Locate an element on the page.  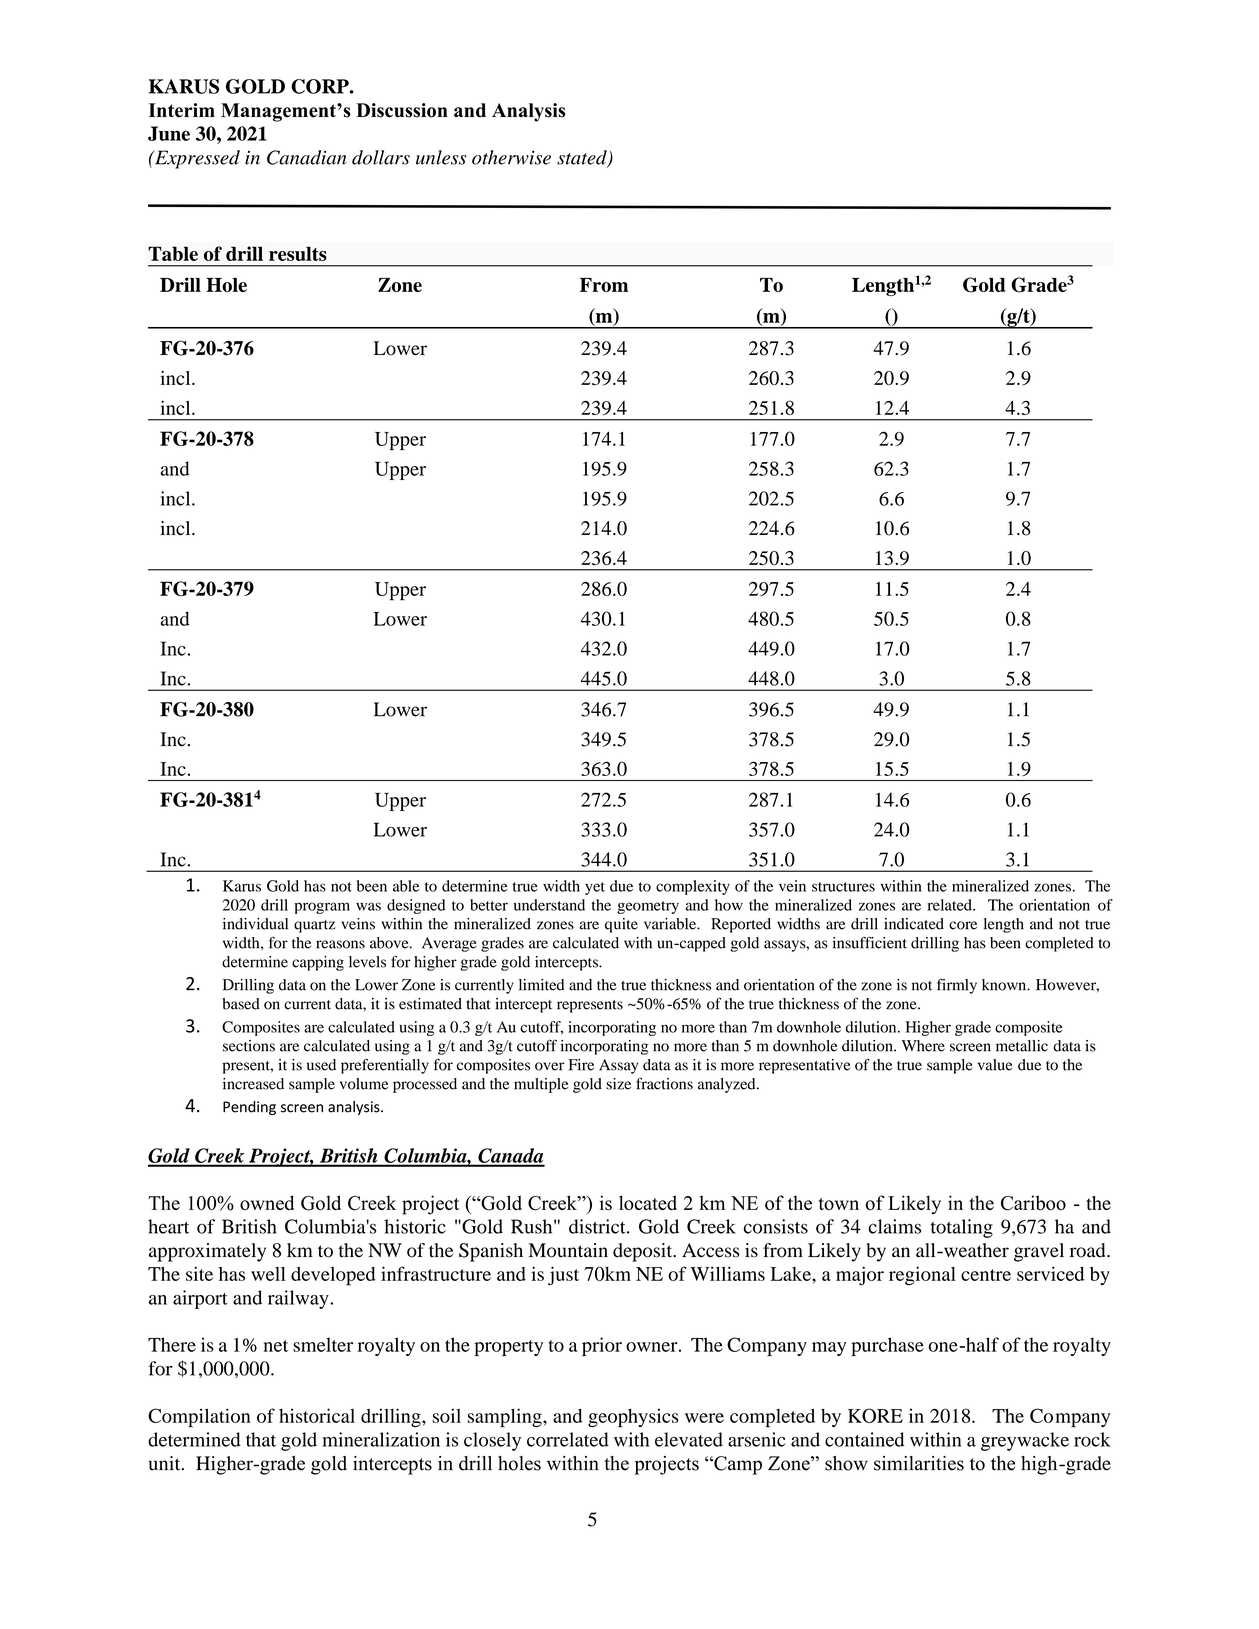
geophysics is located at coordinates (633, 1418).
